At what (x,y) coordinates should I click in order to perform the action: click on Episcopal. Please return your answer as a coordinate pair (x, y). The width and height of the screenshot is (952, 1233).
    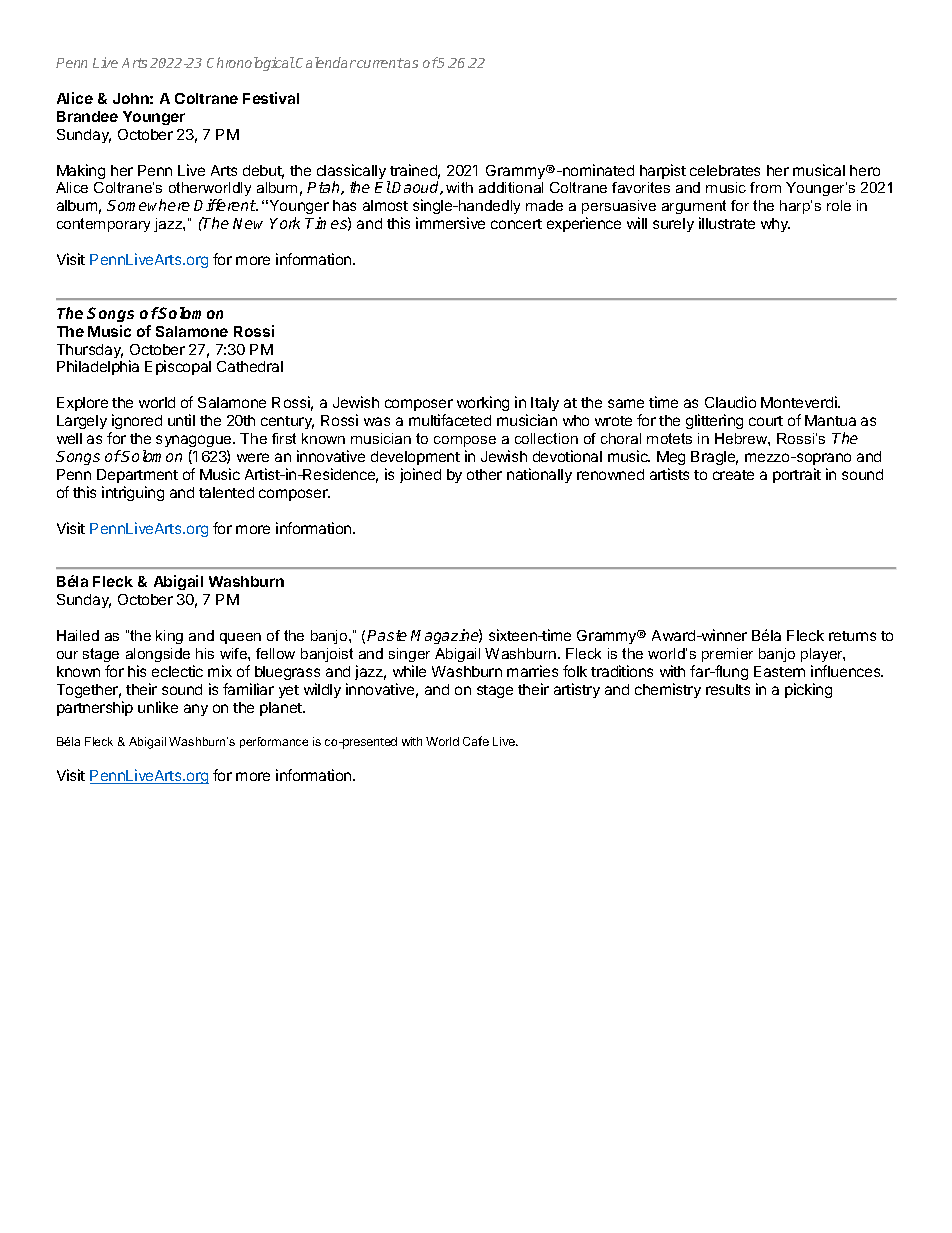
    Looking at the image, I should click on (178, 367).
